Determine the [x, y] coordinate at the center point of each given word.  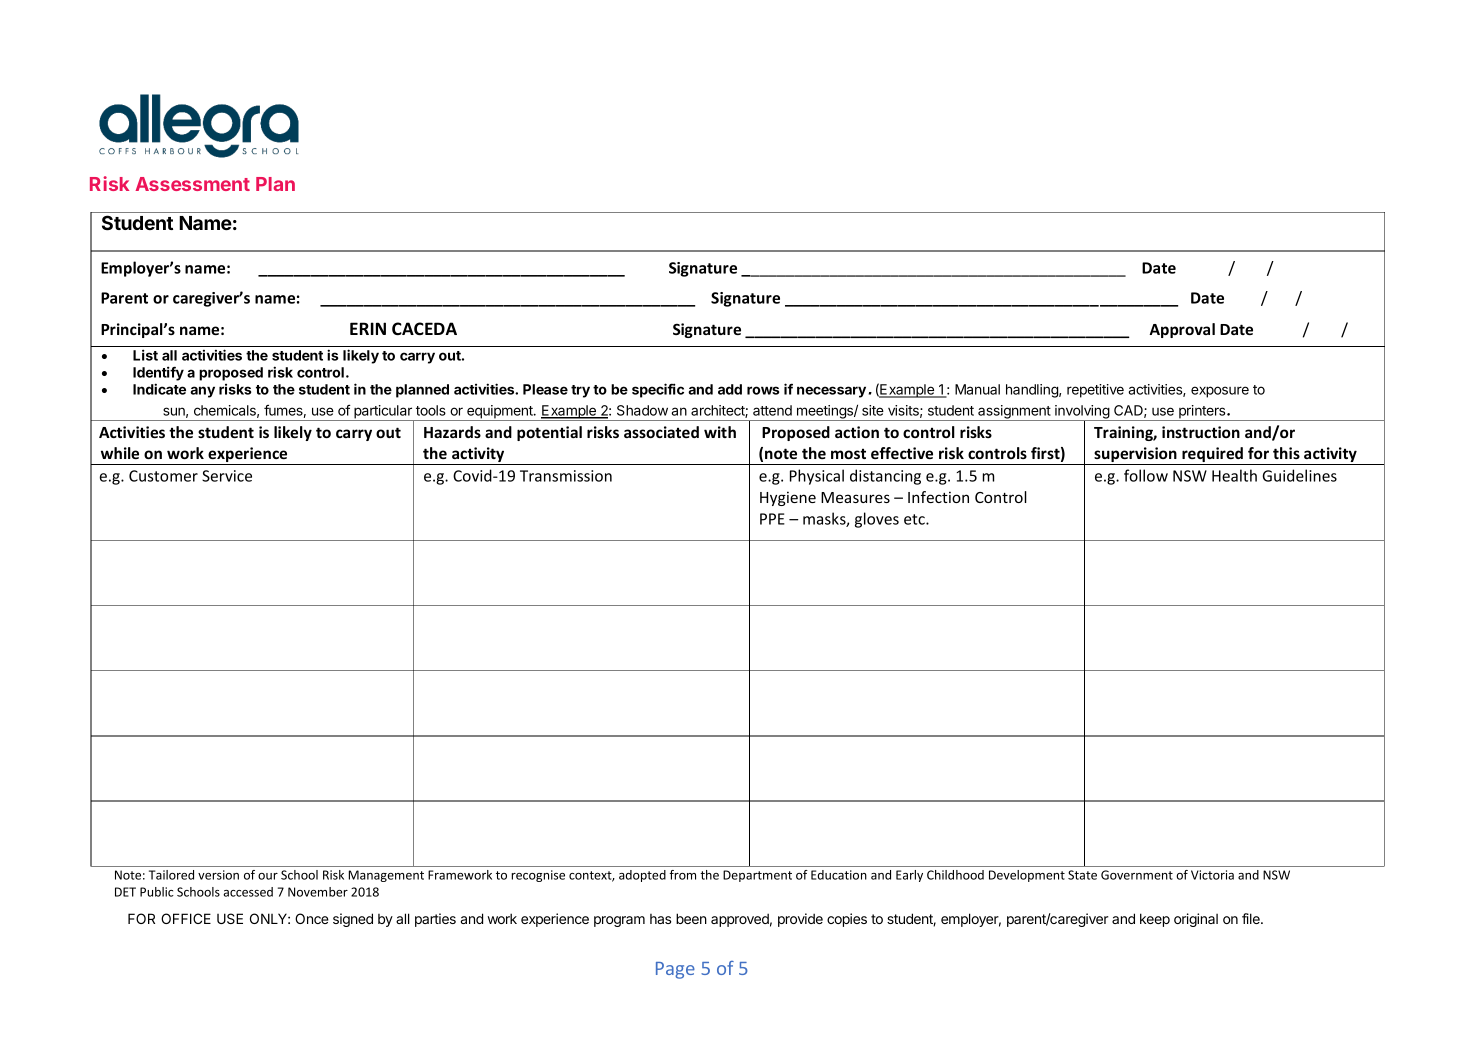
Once [312, 918]
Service [227, 476]
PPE [772, 519]
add [730, 389]
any [202, 392]
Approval [1182, 330]
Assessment [192, 184]
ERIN [368, 328]
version [218, 875]
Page [675, 970]
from [682, 875]
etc [915, 519]
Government [1137, 875]
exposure [1220, 392]
